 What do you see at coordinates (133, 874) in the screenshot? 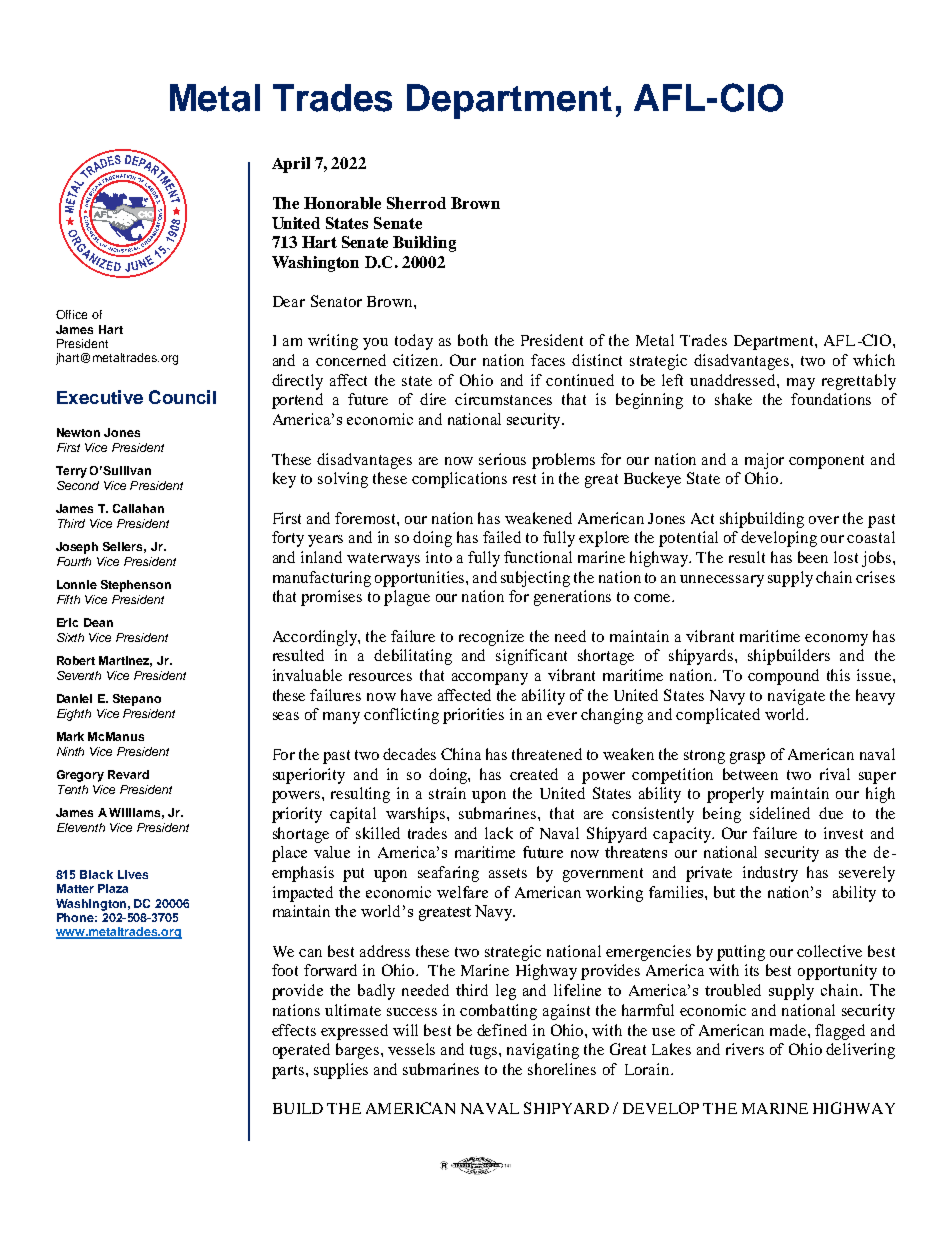
I see `Lives` at bounding box center [133, 874].
